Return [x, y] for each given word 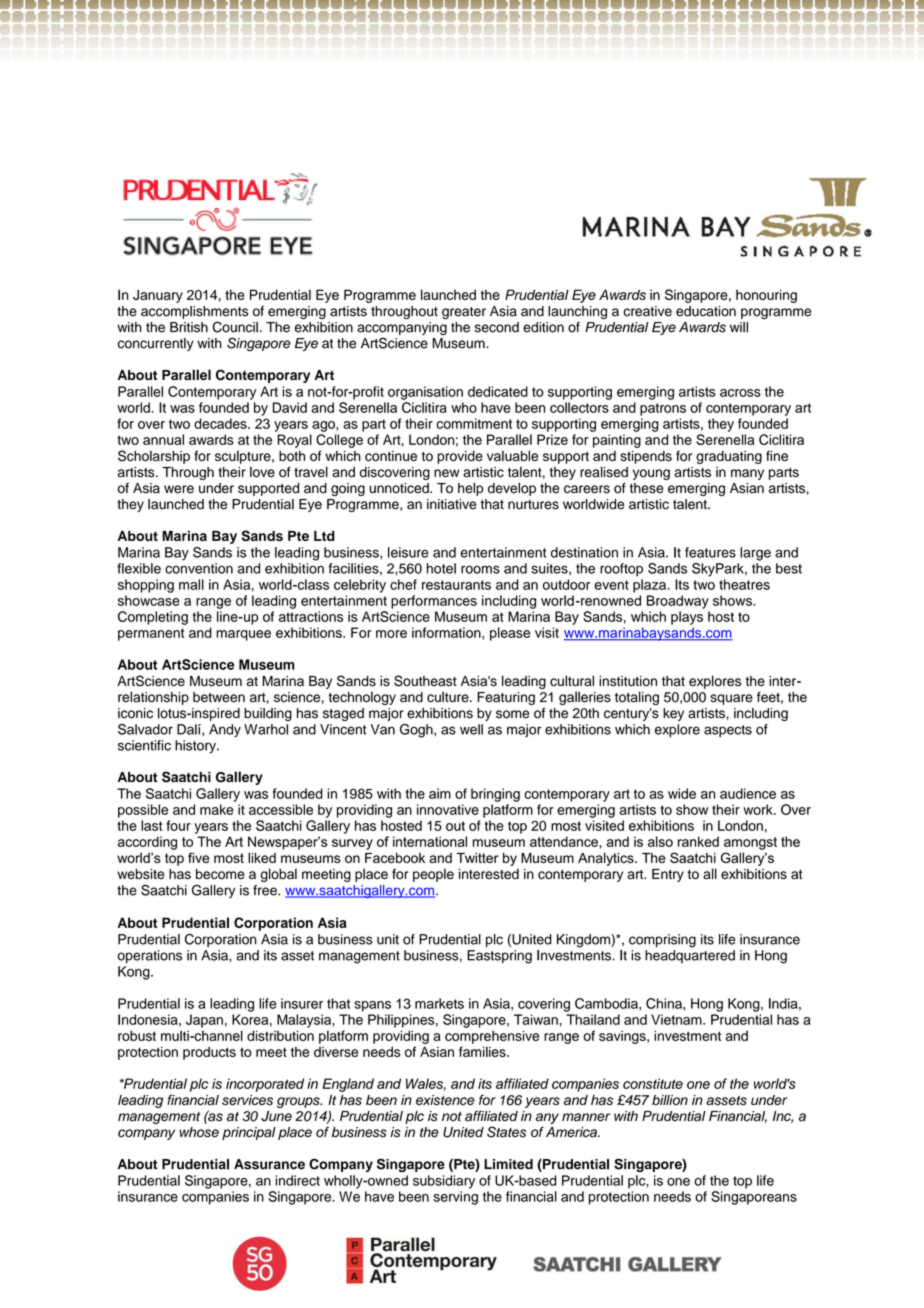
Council [235, 327]
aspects [728, 731]
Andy [225, 731]
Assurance [269, 1164]
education [706, 311]
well [471, 729]
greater [464, 313]
